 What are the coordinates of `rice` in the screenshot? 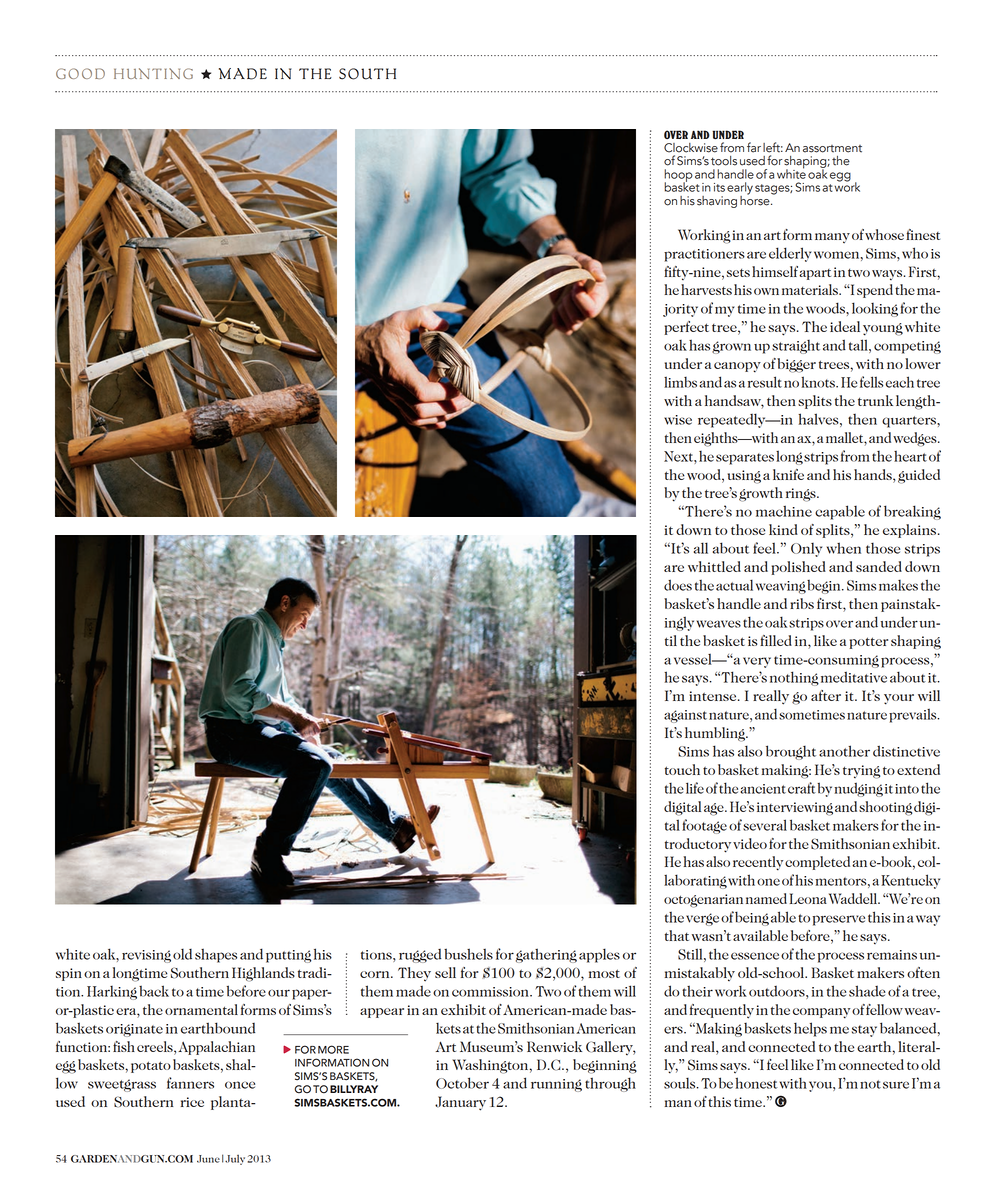 It's located at (192, 1102).
